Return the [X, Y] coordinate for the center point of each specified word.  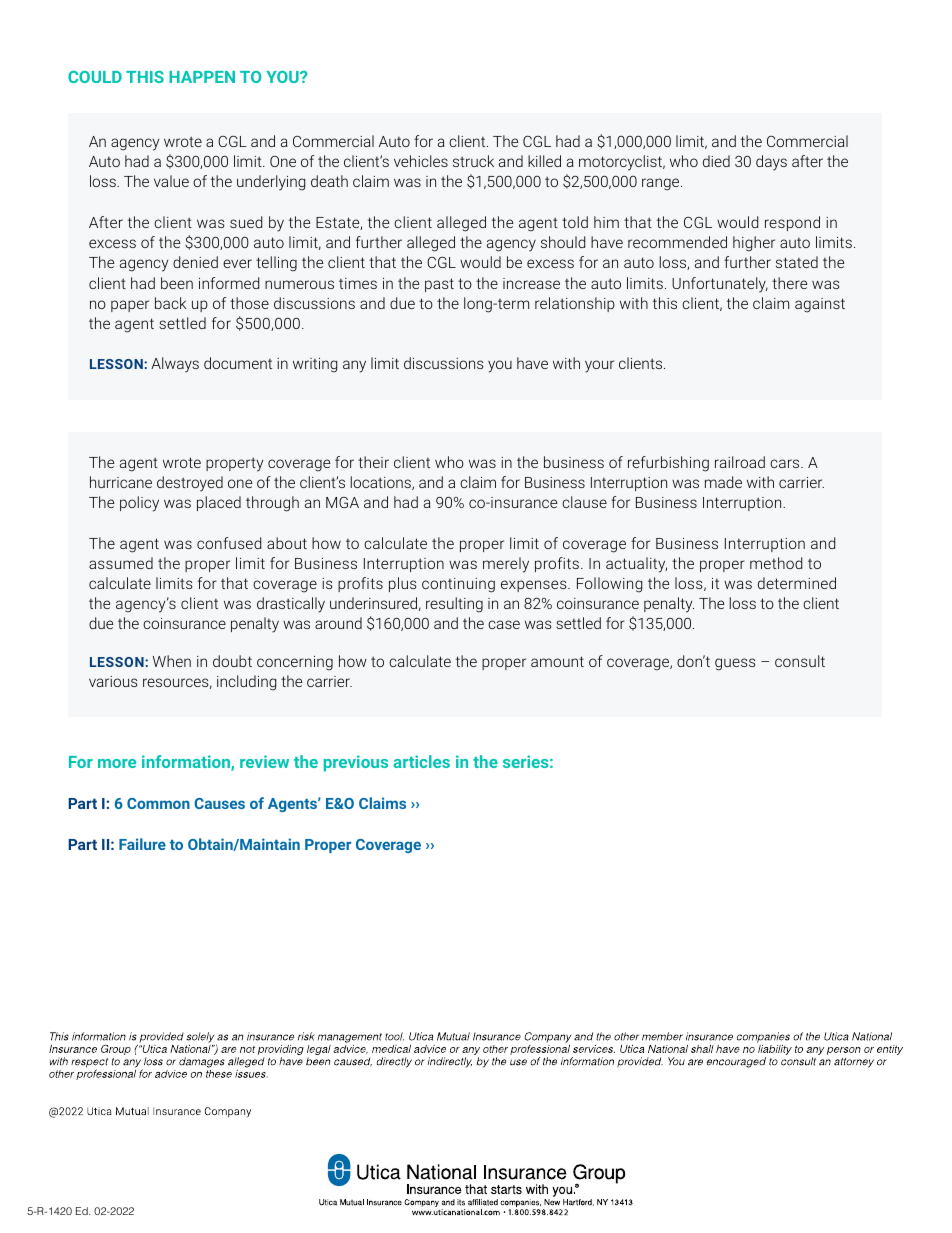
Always [175, 365]
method [776, 563]
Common [158, 803]
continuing [458, 585]
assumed [121, 563]
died [716, 161]
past [439, 285]
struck [473, 161]
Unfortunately [720, 285]
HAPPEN [202, 77]
